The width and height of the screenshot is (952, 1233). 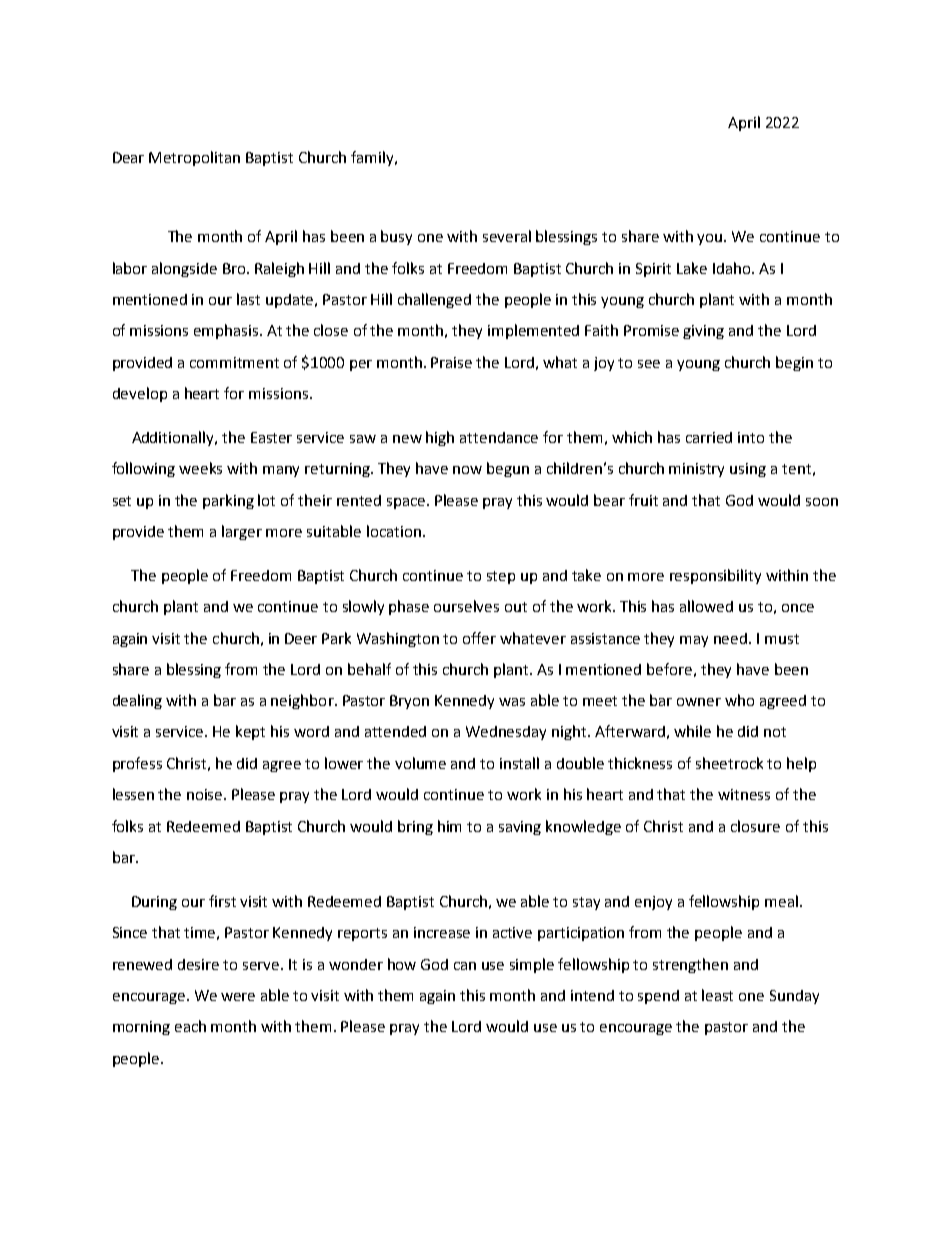 What do you see at coordinates (465, 966) in the screenshot?
I see `can` at bounding box center [465, 966].
